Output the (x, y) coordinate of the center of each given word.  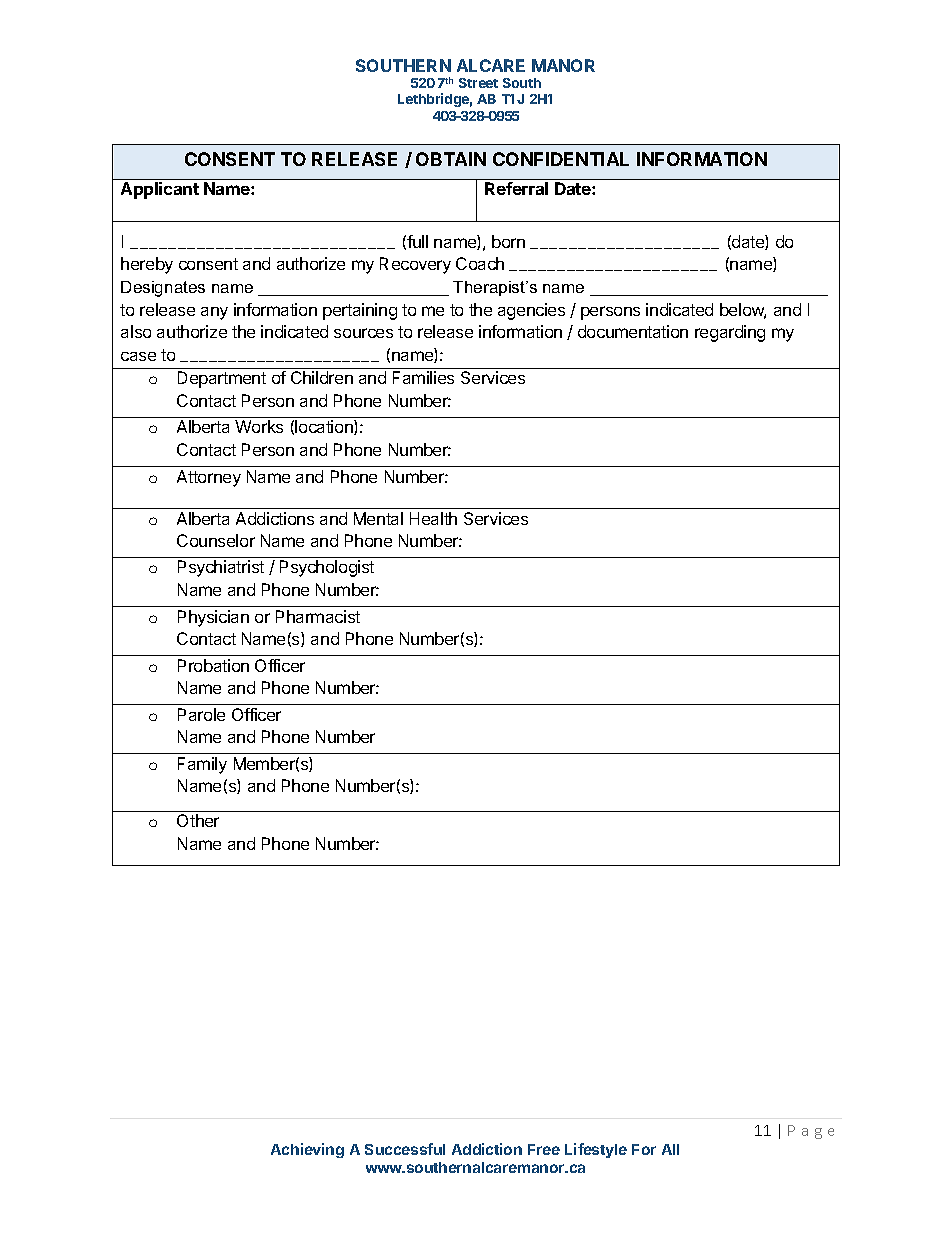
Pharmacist (318, 616)
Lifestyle (596, 1150)
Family (202, 765)
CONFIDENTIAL (561, 159)
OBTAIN (451, 159)
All (670, 1149)
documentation (633, 331)
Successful (405, 1149)
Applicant (160, 190)
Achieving (307, 1150)
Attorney (209, 478)
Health (433, 518)
